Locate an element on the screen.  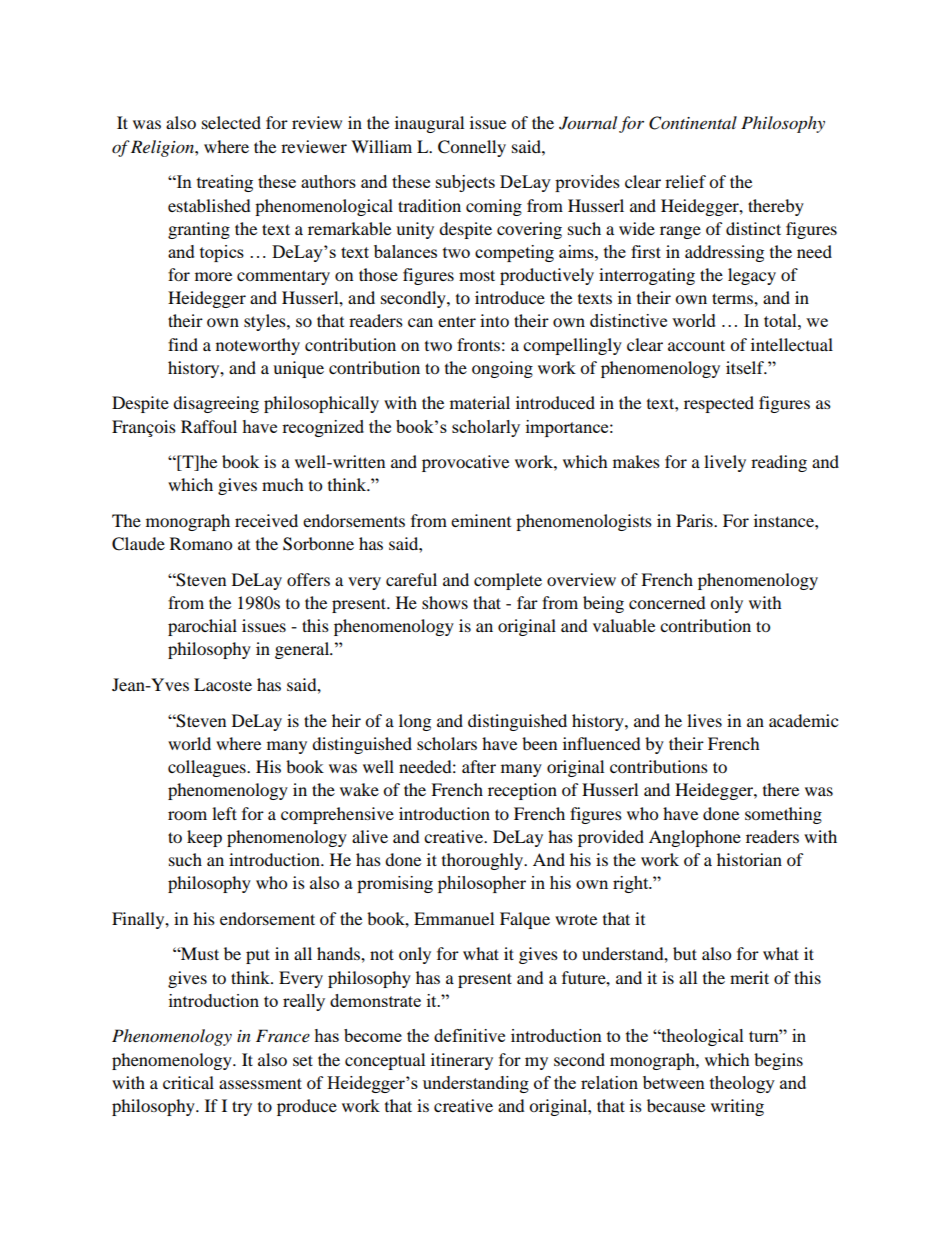
Continental is located at coordinates (693, 123).
